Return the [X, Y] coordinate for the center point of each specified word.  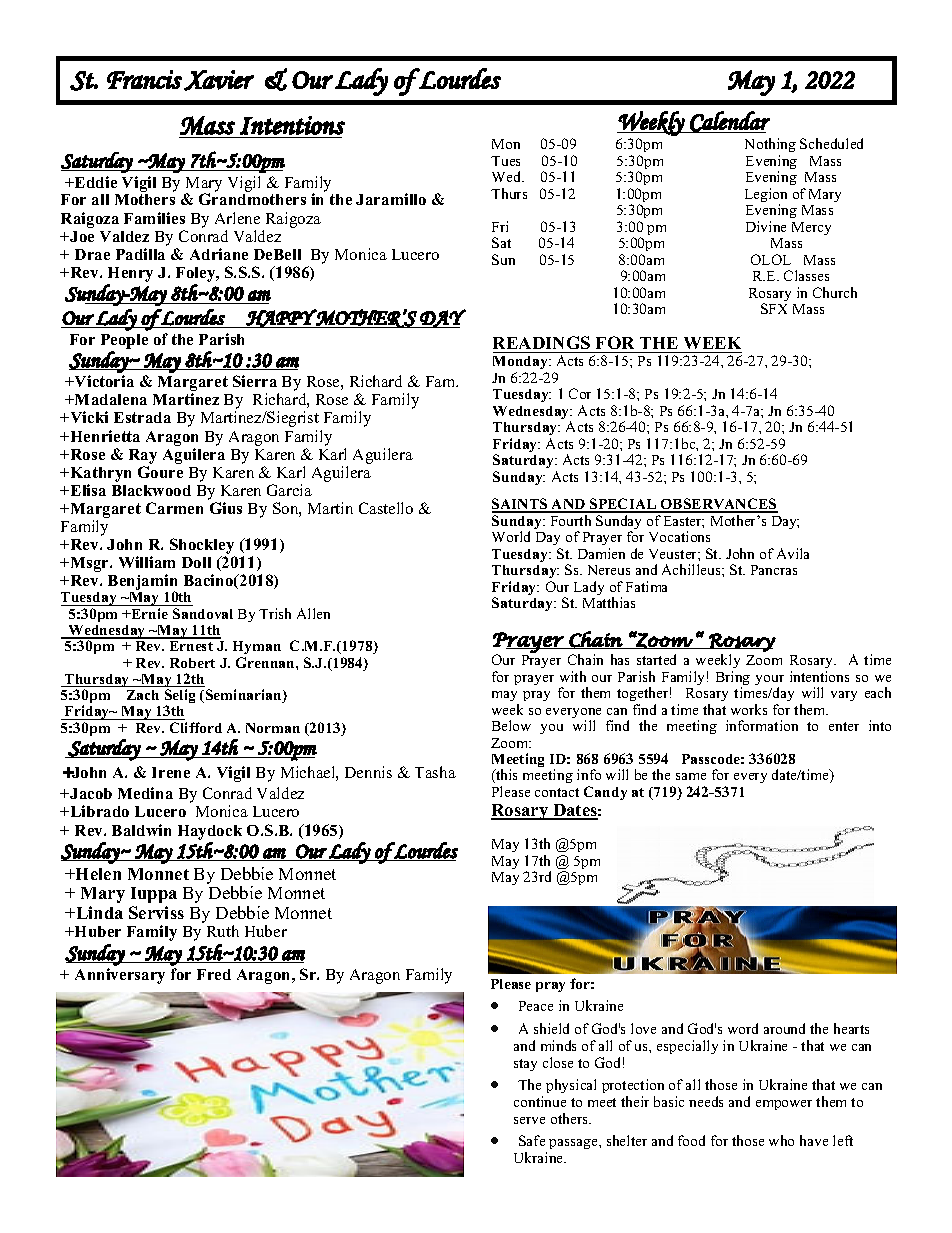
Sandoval [203, 613]
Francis [144, 79]
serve [529, 1120]
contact [557, 792]
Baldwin [141, 830]
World [511, 536]
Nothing [770, 147]
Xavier [219, 80]
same [691, 776]
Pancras [774, 570]
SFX [774, 308]
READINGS [541, 342]
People [124, 341]
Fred [214, 974]
